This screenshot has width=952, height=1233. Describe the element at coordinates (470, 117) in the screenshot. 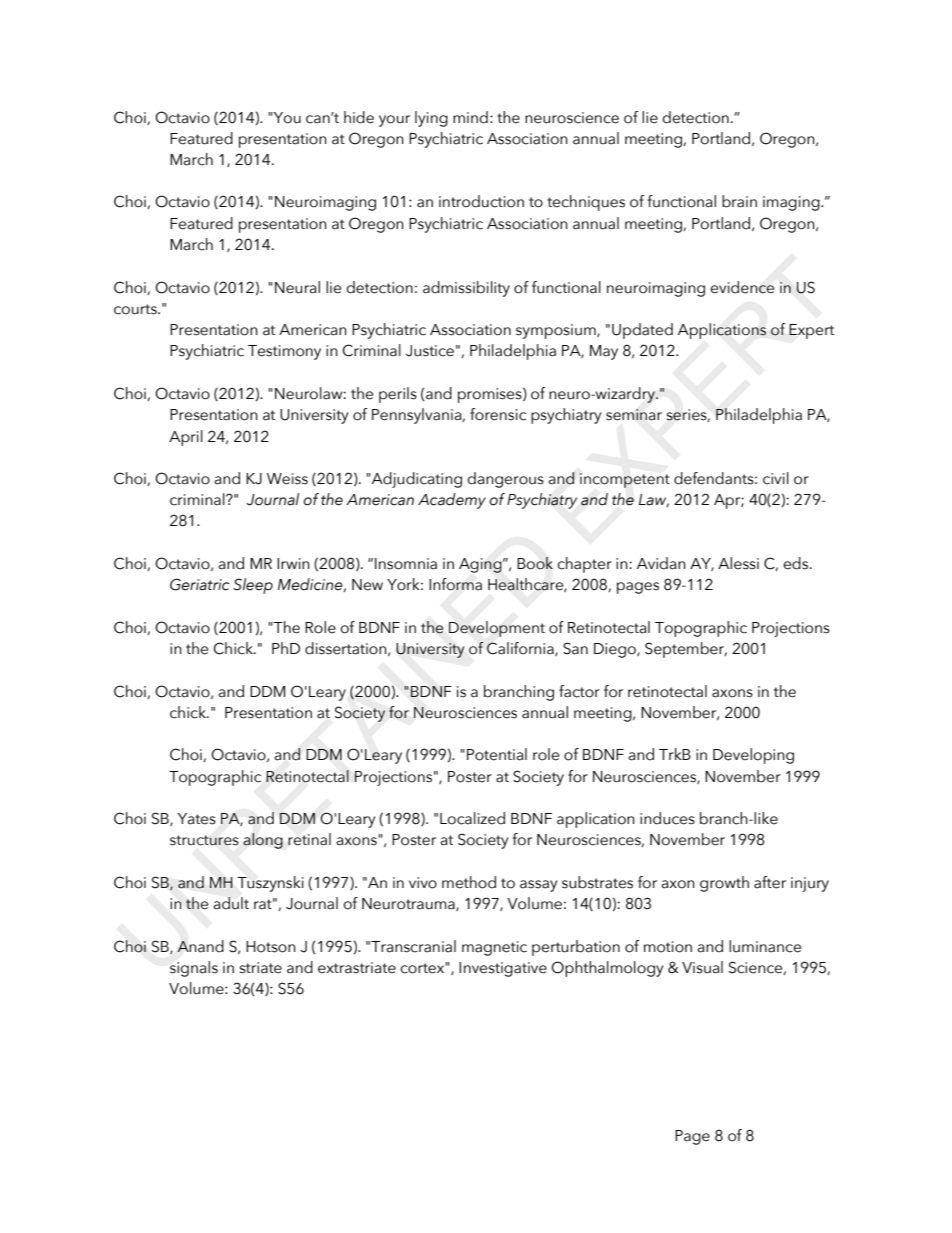

I see `mind` at that location.
